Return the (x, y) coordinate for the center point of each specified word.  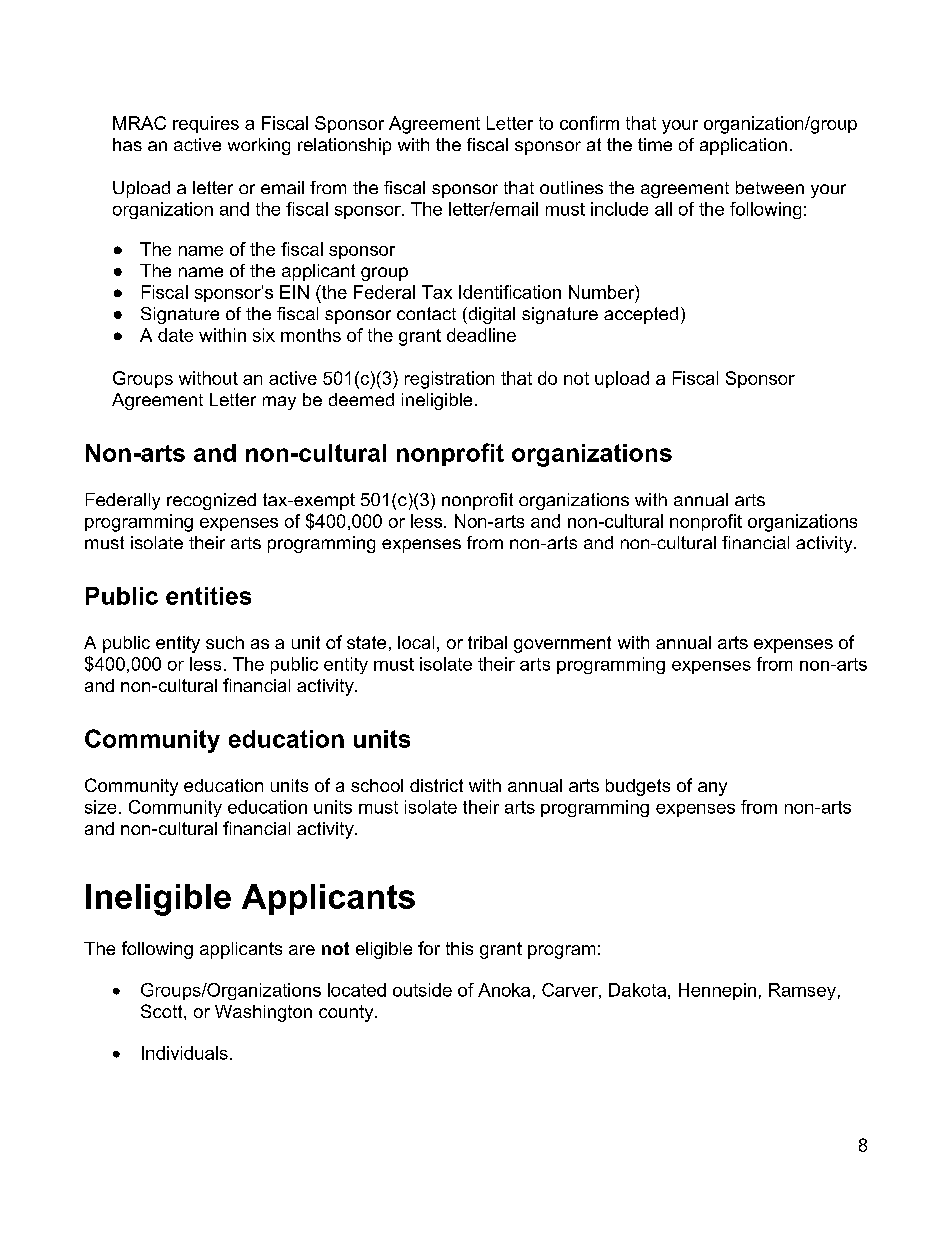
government (562, 644)
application (743, 146)
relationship (344, 146)
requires (206, 124)
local (416, 642)
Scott (163, 1011)
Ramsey (802, 991)
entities (208, 596)
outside (422, 990)
